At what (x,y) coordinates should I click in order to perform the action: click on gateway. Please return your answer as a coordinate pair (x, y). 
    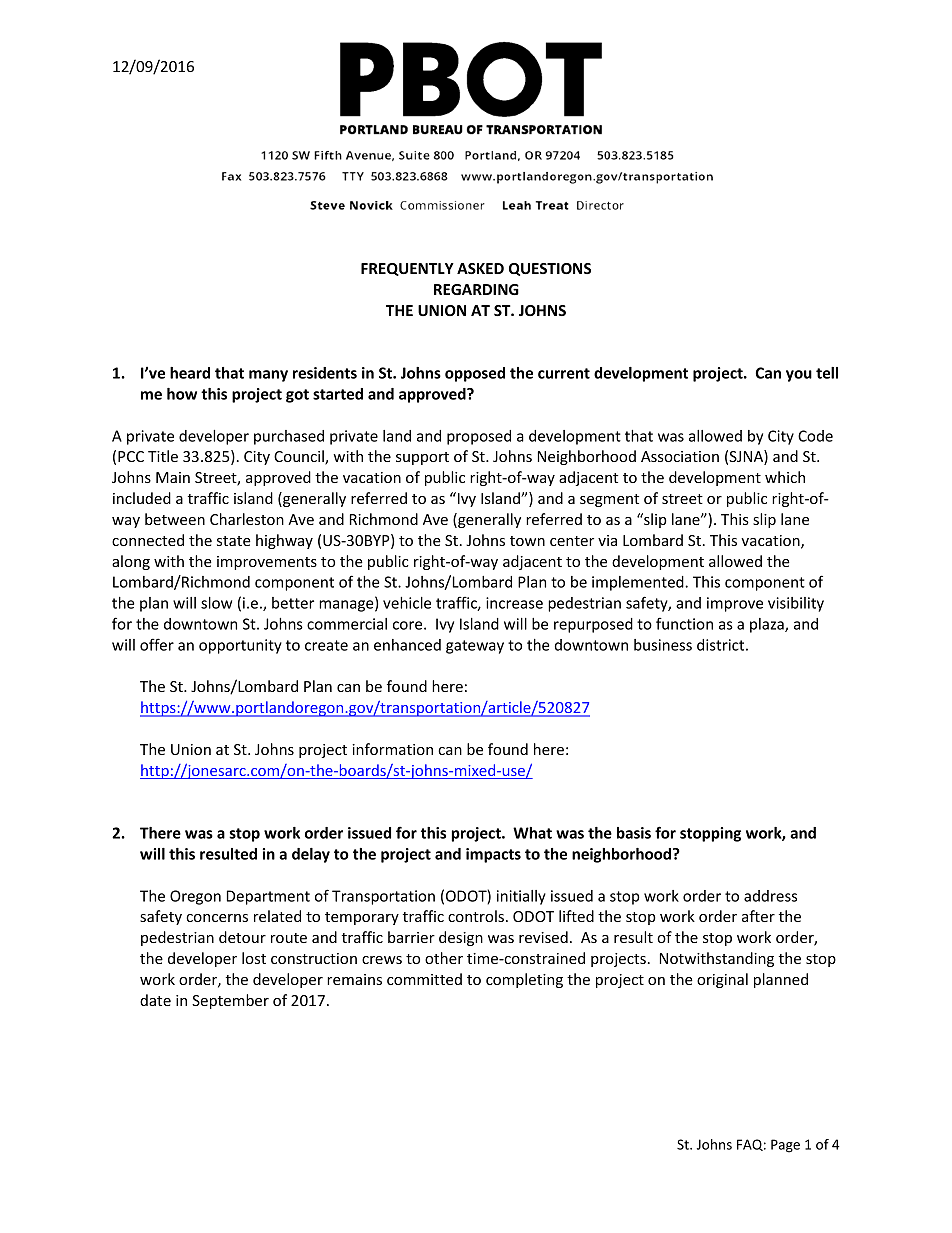
    Looking at the image, I should click on (475, 647).
